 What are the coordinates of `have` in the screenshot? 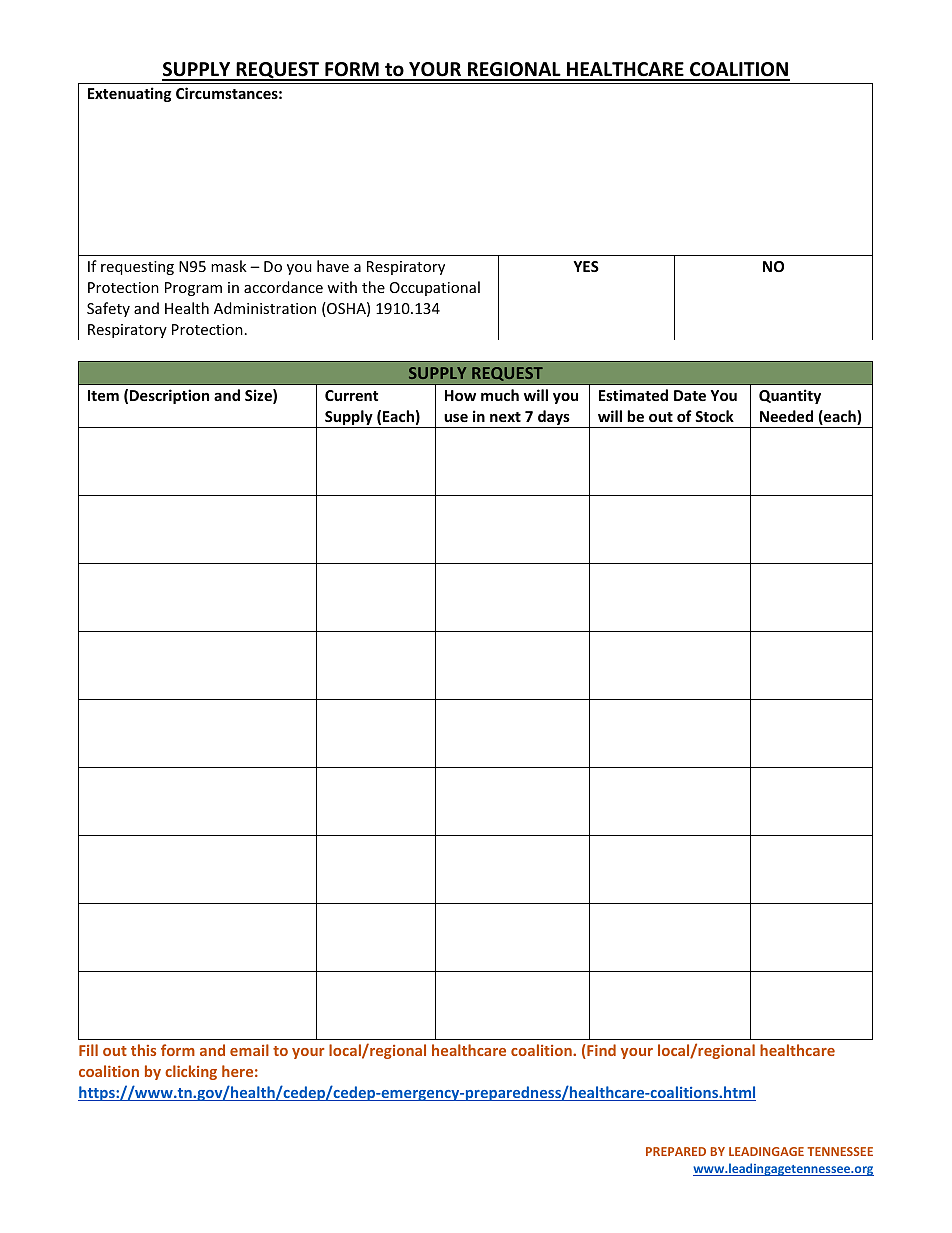 It's located at (333, 266).
